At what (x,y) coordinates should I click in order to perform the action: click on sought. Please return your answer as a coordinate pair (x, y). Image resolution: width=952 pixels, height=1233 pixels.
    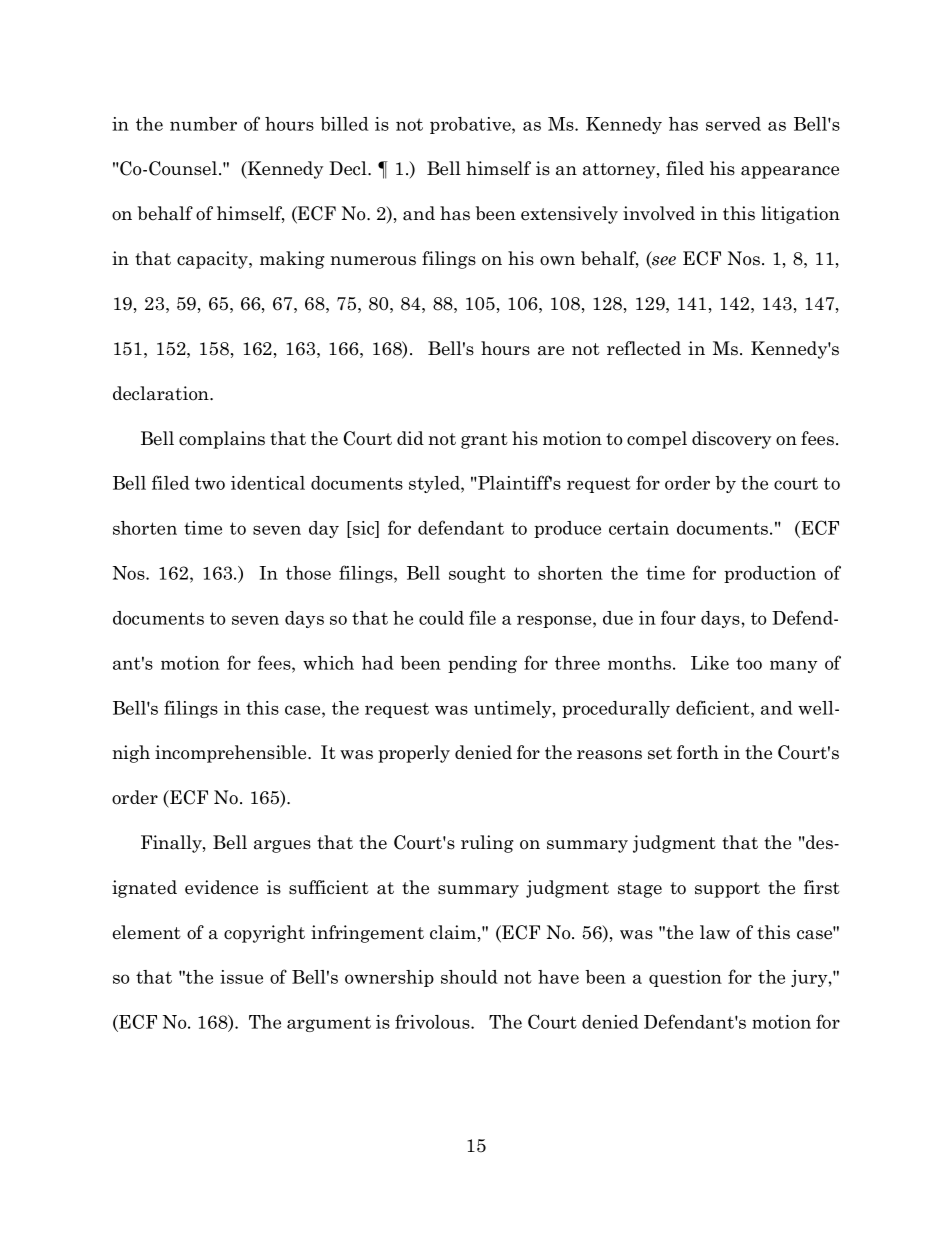
    Looking at the image, I should click on (477, 574).
